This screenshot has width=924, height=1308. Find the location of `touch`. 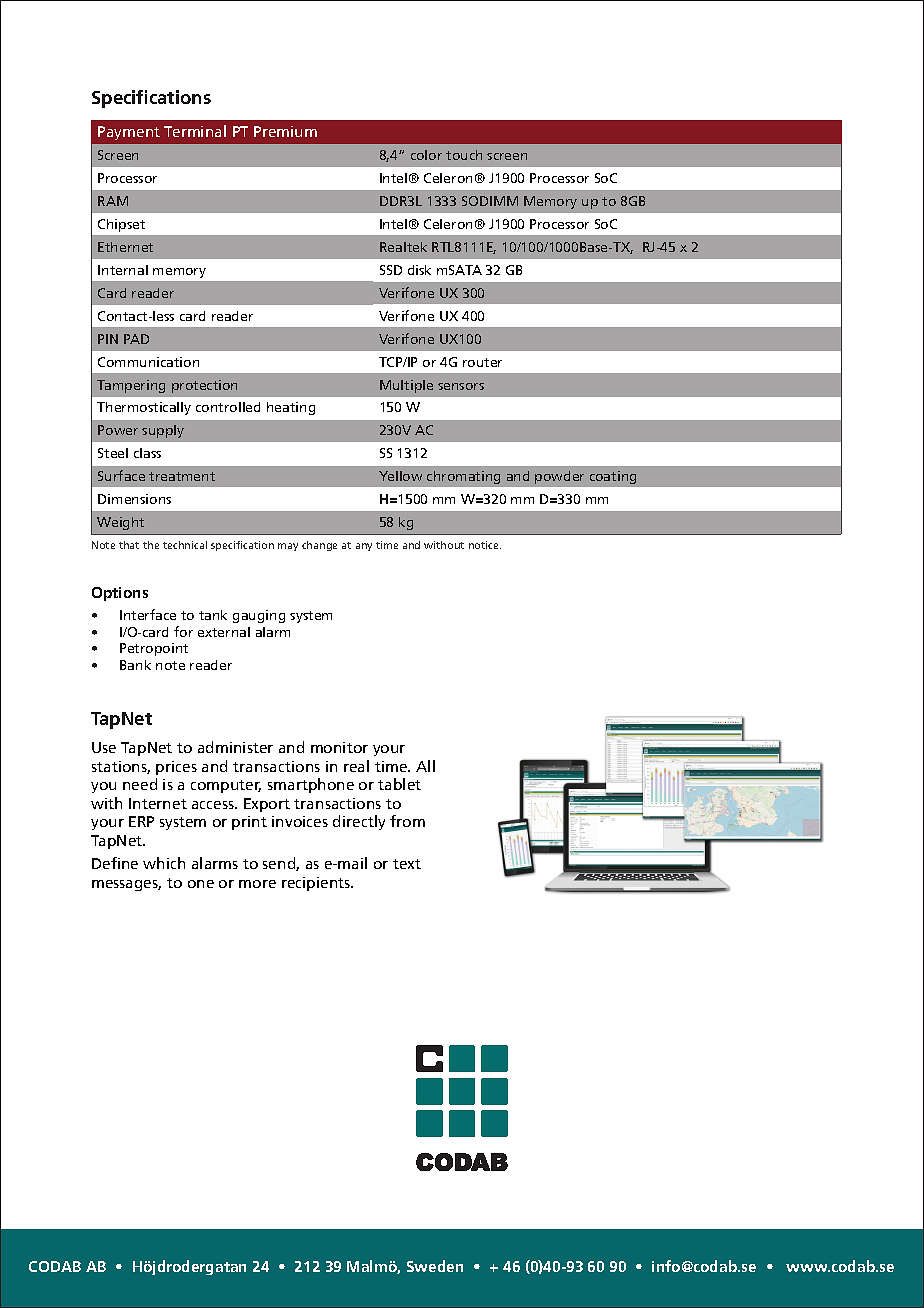

touch is located at coordinates (464, 155).
